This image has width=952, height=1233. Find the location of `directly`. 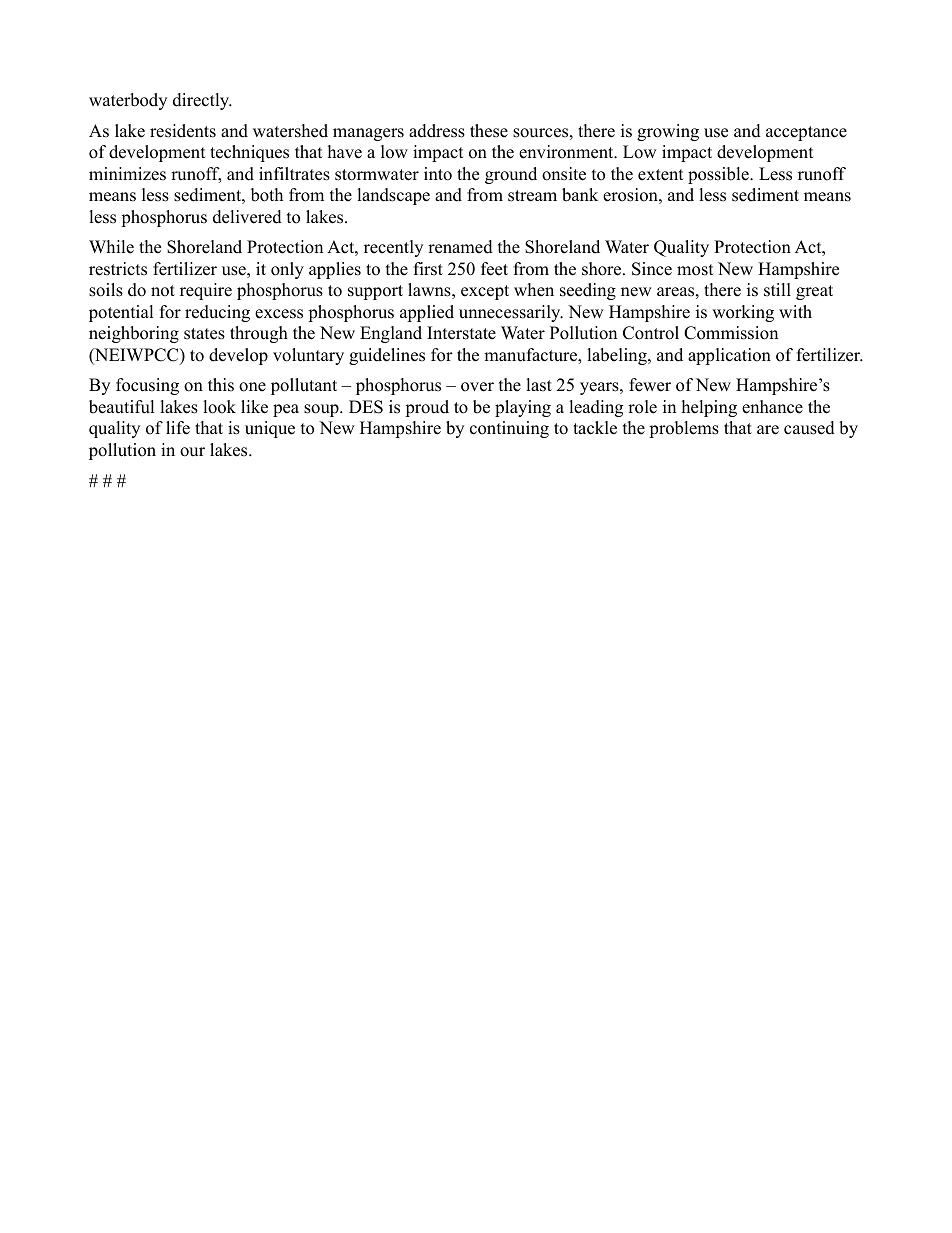

directly is located at coordinates (202, 101).
